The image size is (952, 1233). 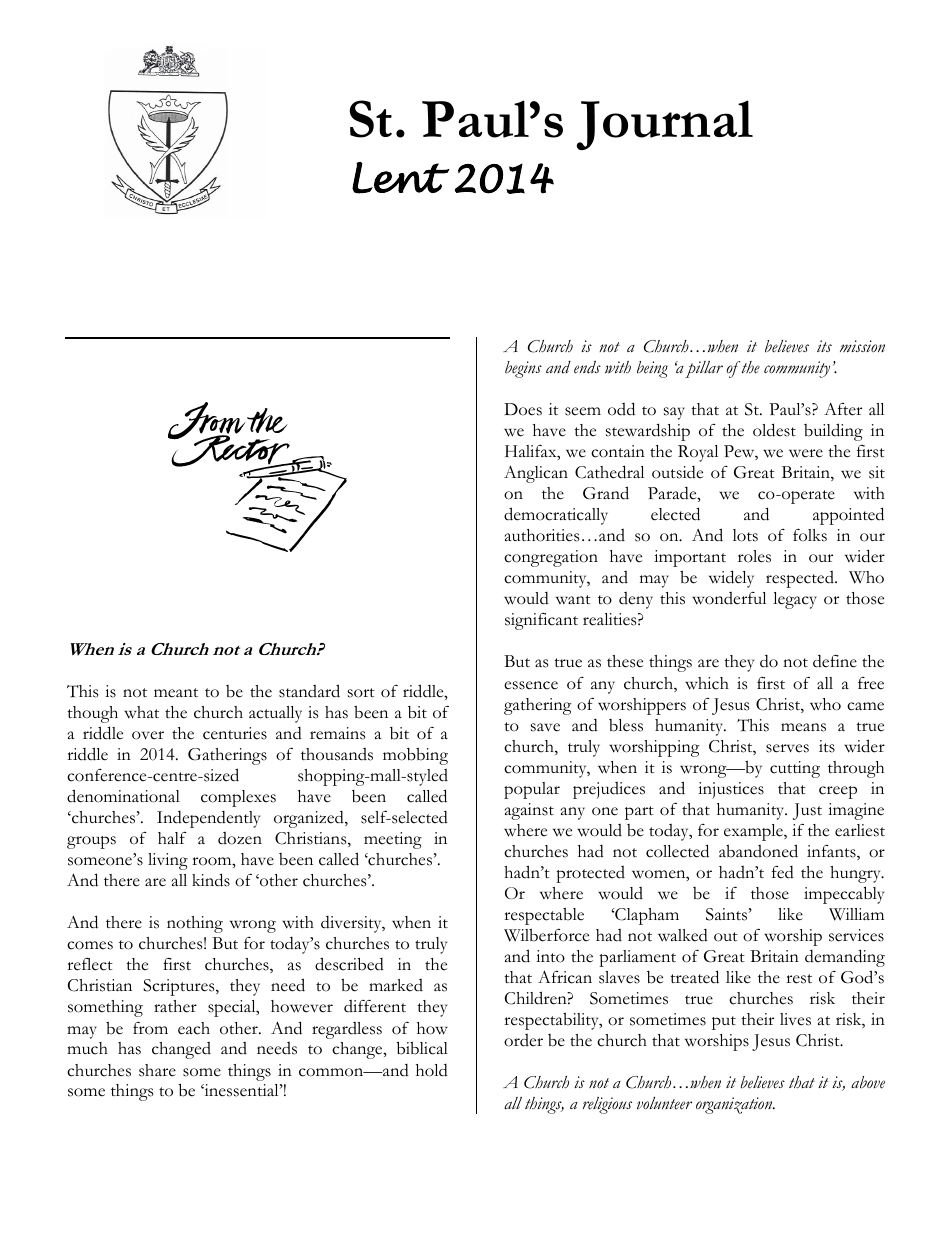 I want to click on legacy, so click(x=795, y=600).
